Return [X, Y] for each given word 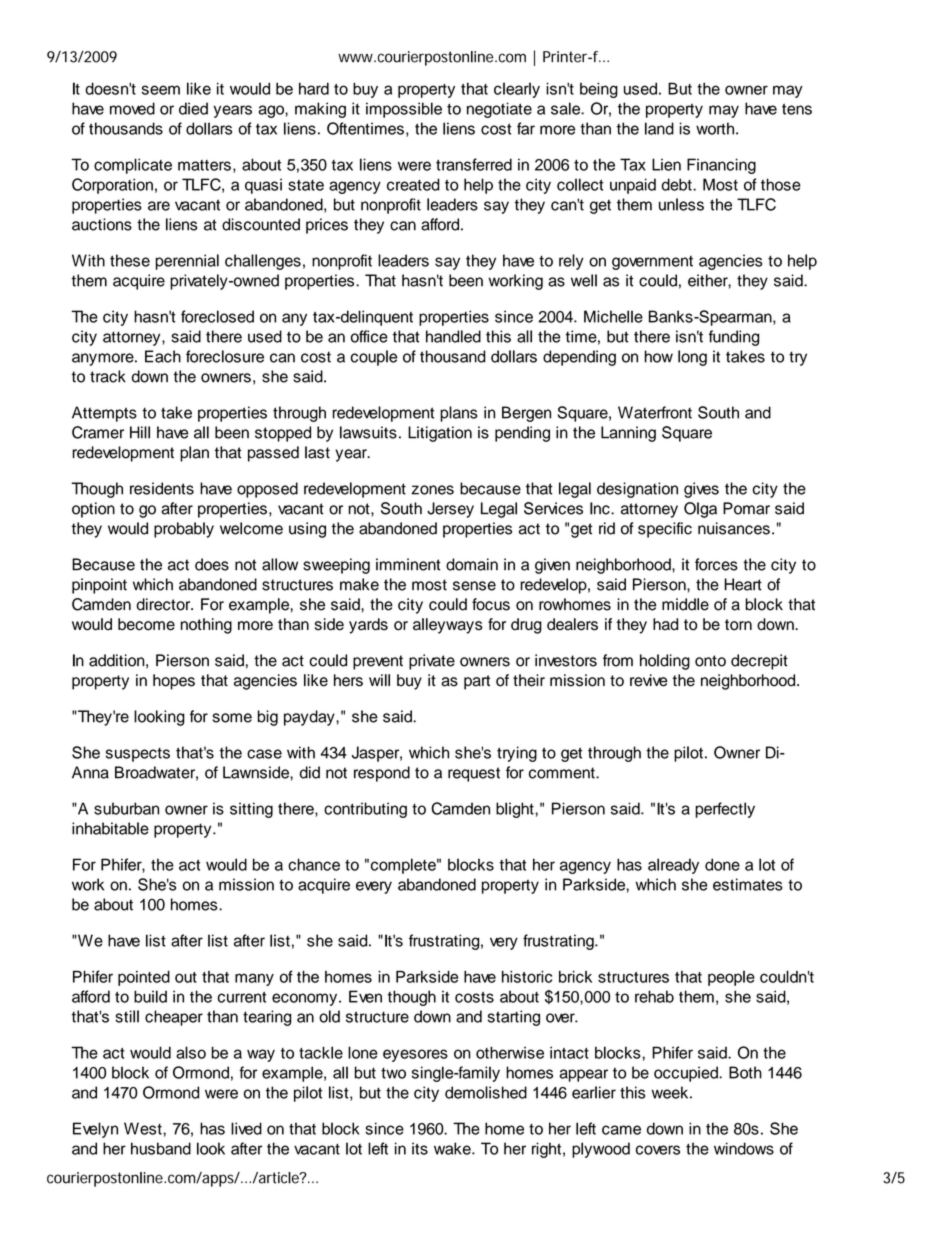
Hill [140, 432]
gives [701, 490]
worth [716, 128]
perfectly [725, 810]
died [193, 108]
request [474, 774]
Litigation [440, 434]
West [144, 1128]
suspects [138, 755]
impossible [404, 110]
